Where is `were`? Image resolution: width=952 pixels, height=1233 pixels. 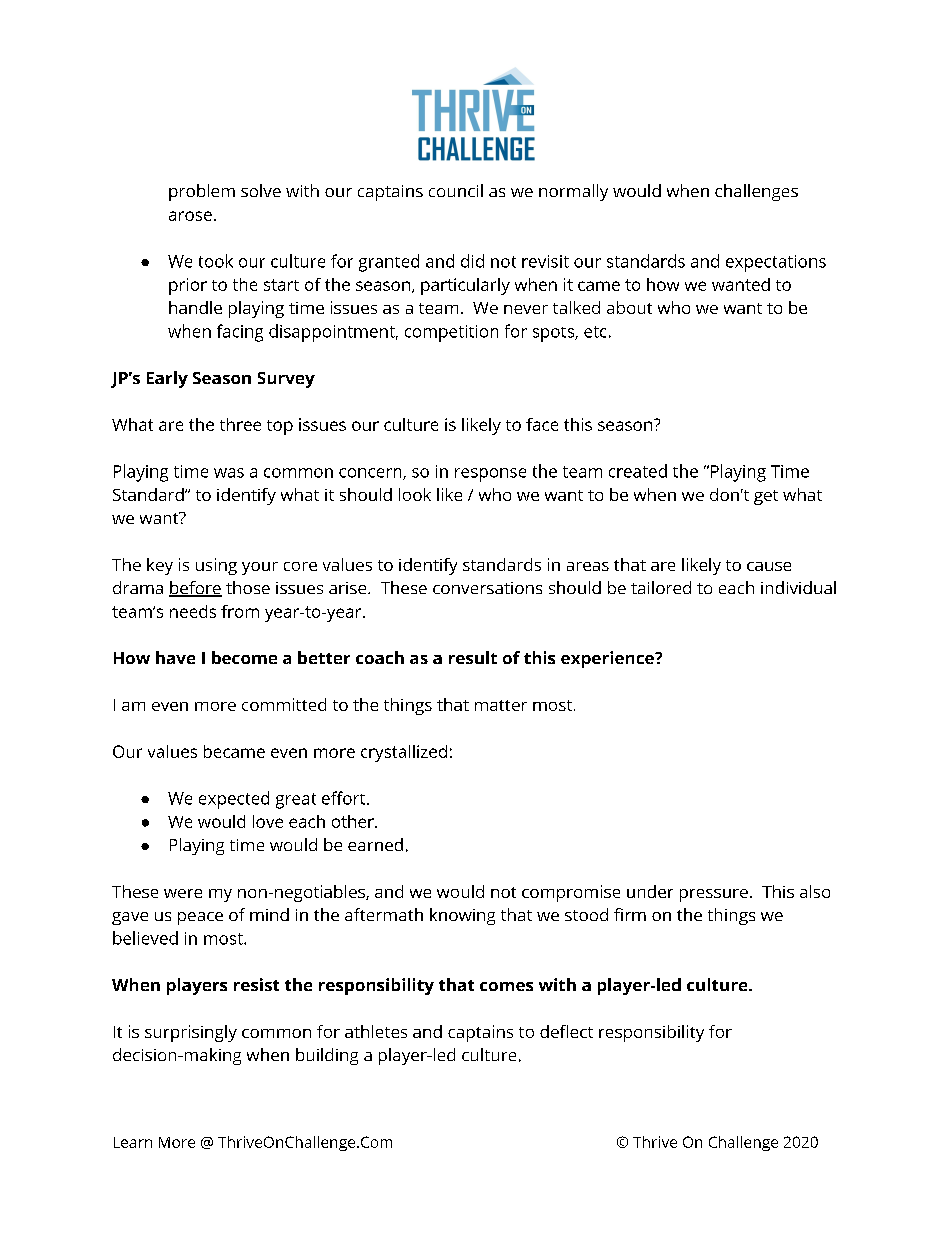
were is located at coordinates (183, 893).
